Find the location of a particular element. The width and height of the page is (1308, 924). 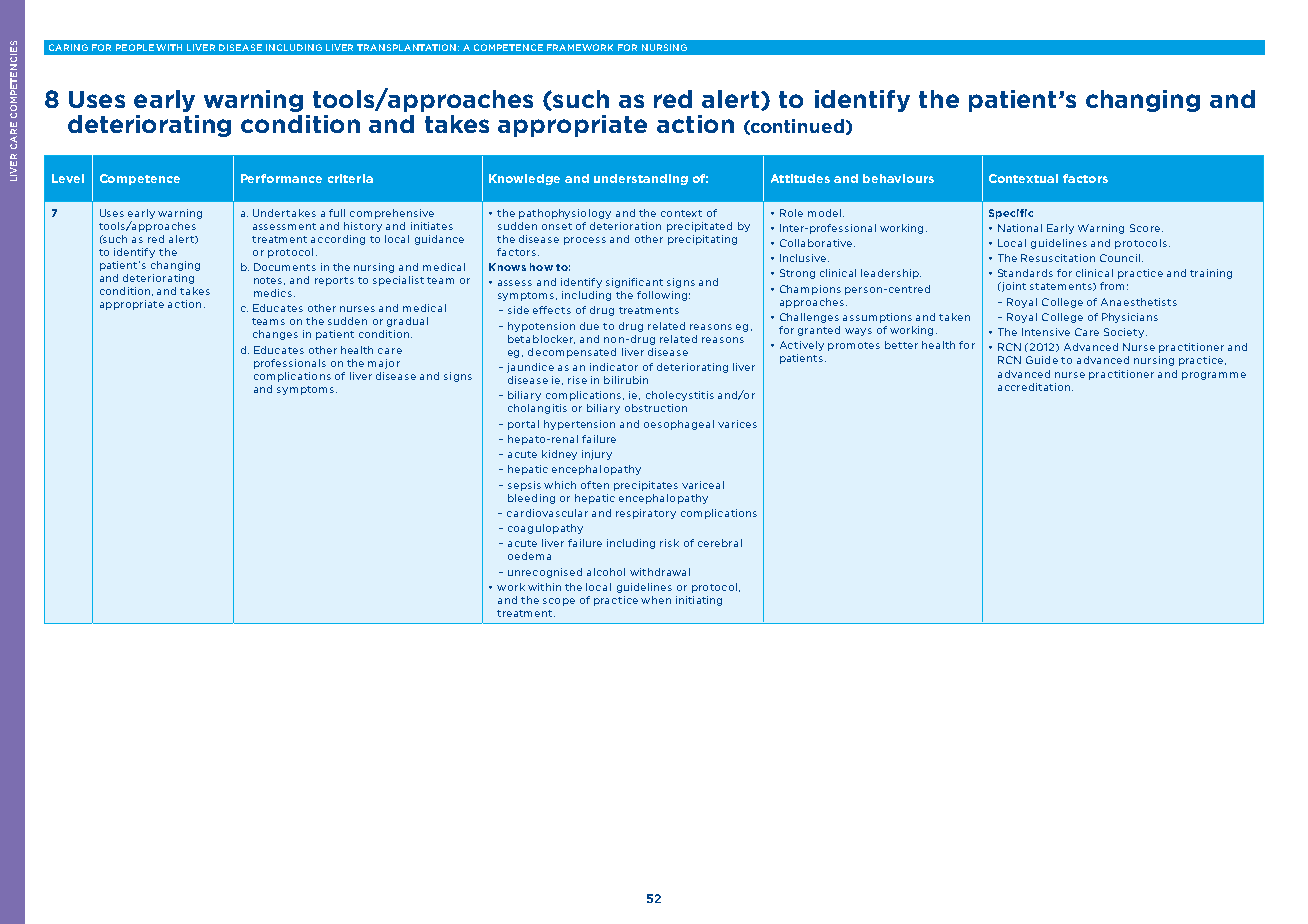

Intensive is located at coordinates (1046, 332).
